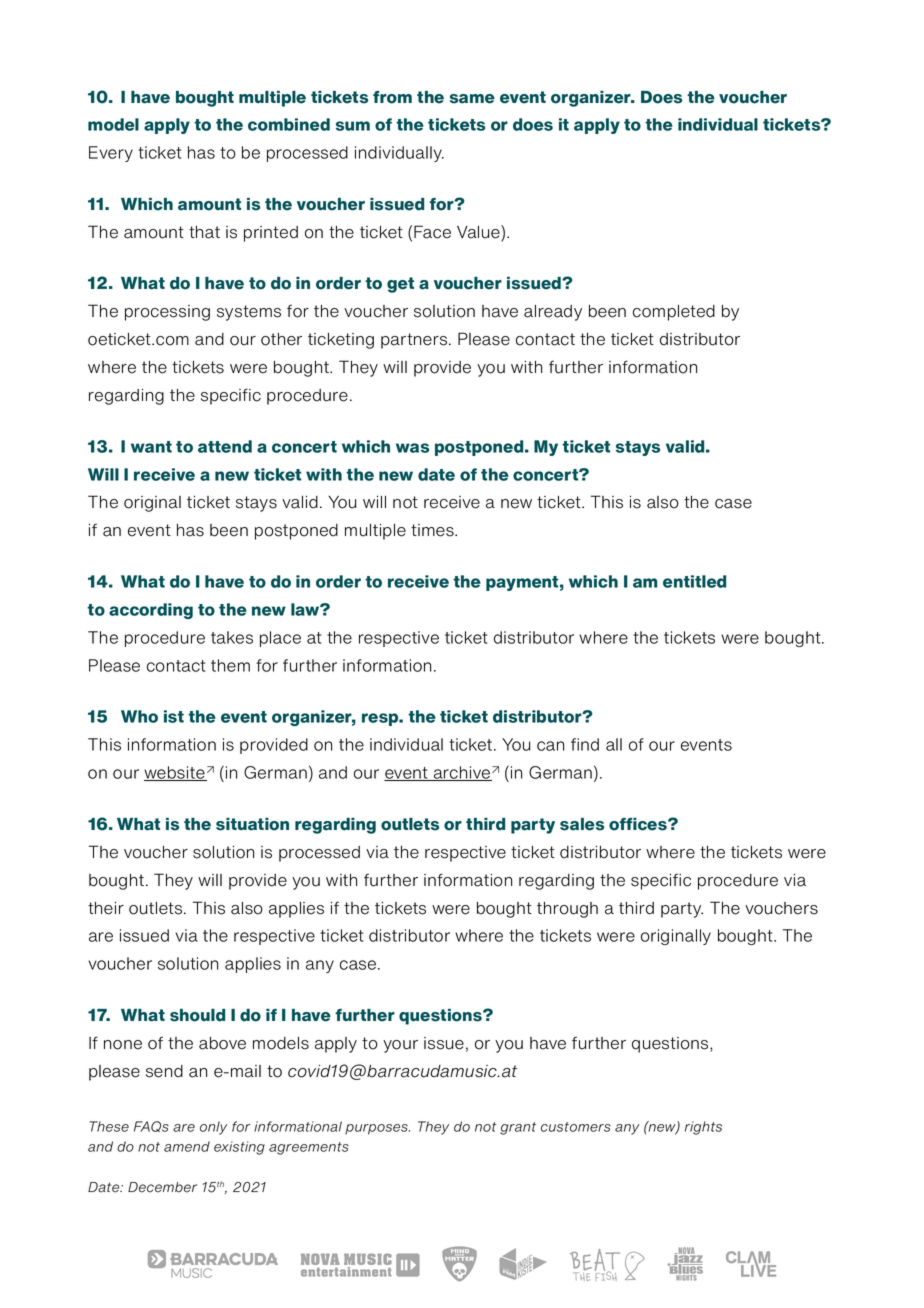 This screenshot has height=1308, width=924. Describe the element at coordinates (392, 97) in the screenshot. I see `from` at that location.
